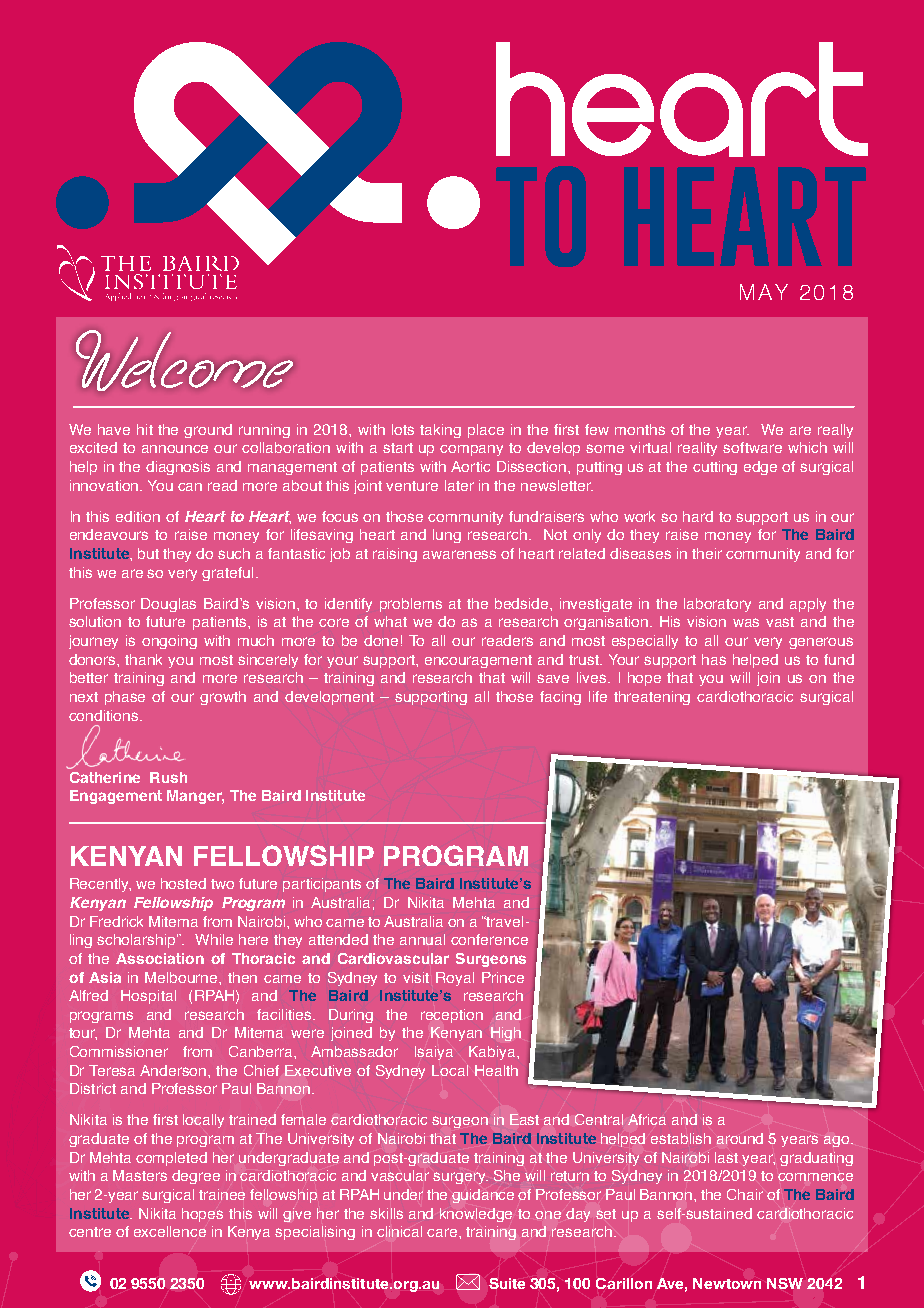 The height and width of the screenshot is (1308, 924). What do you see at coordinates (322, 885) in the screenshot?
I see `participants` at bounding box center [322, 885].
